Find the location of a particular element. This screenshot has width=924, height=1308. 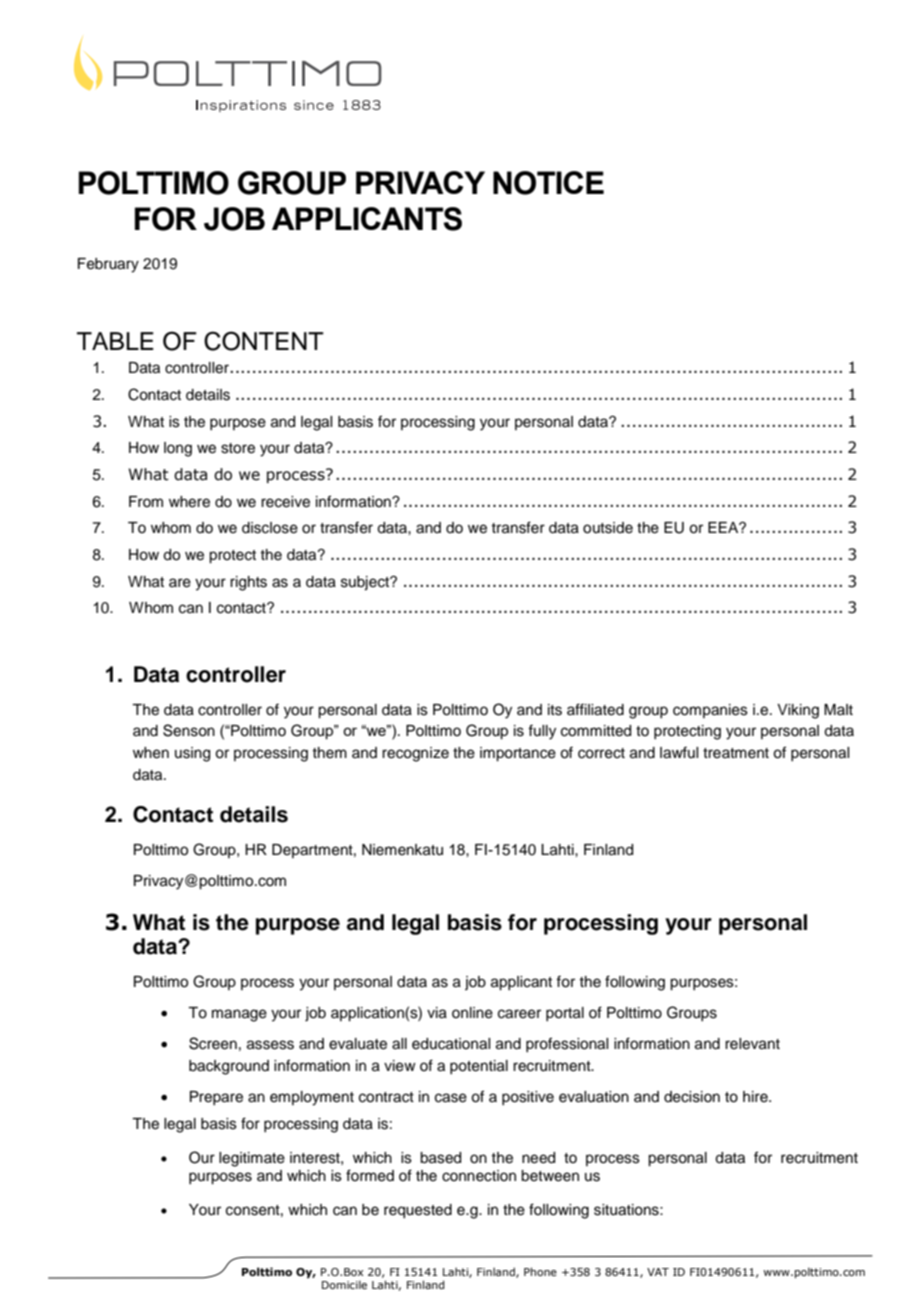

companies is located at coordinates (710, 711).
